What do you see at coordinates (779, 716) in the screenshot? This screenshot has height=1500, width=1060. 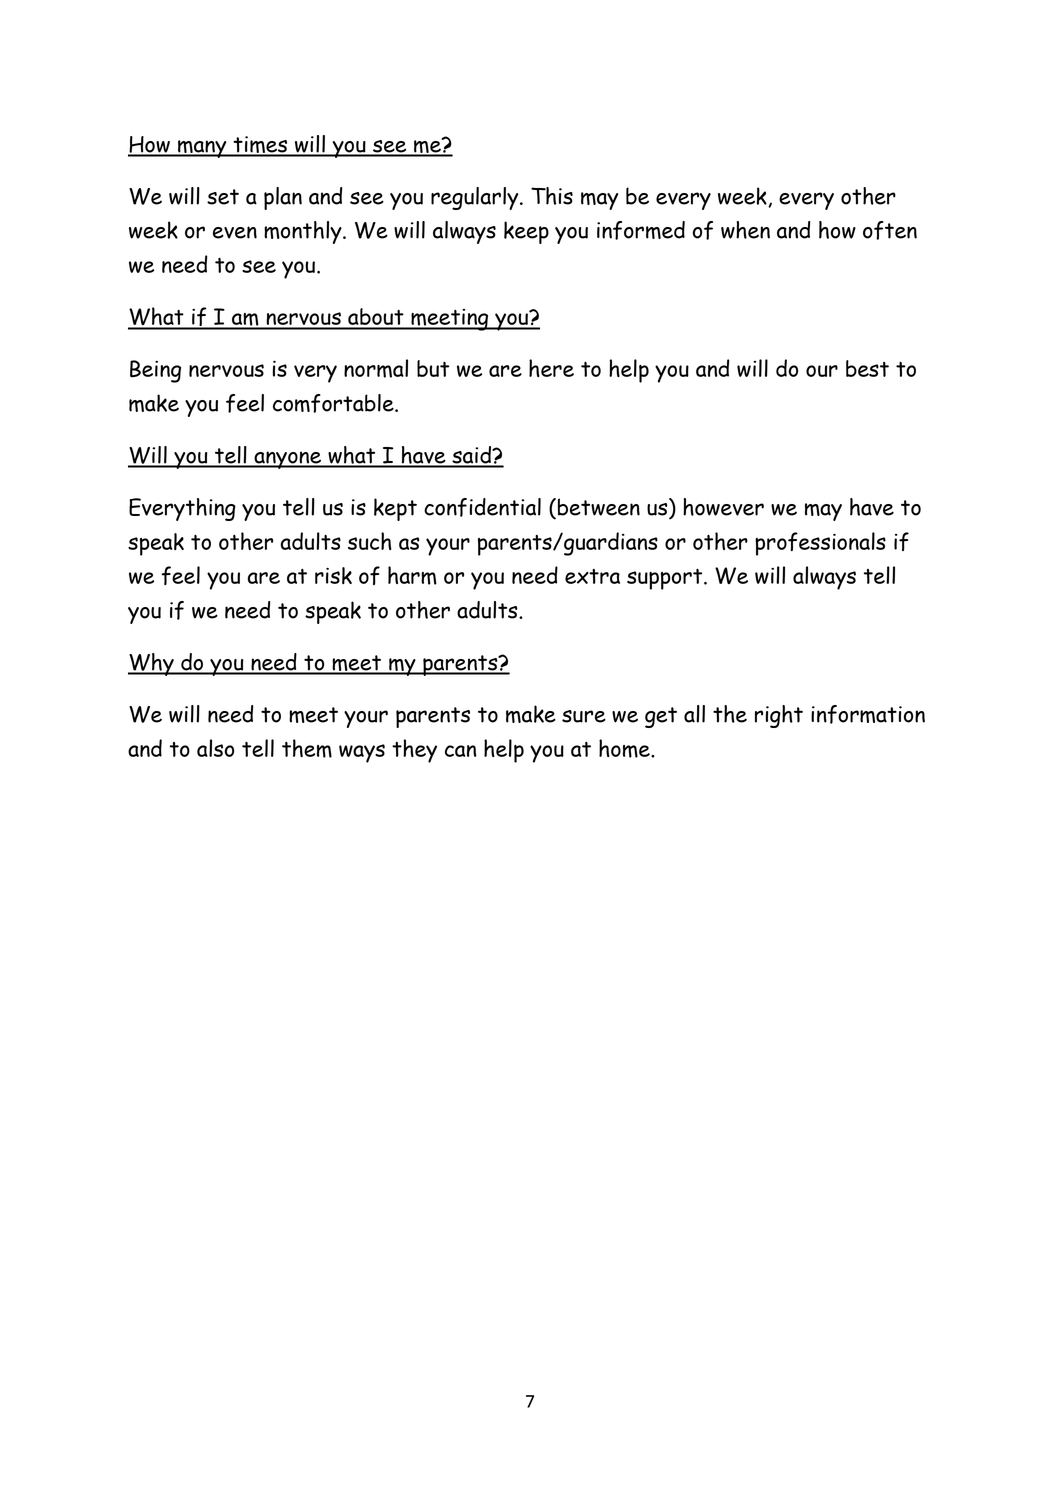 I see `right` at bounding box center [779, 716].
